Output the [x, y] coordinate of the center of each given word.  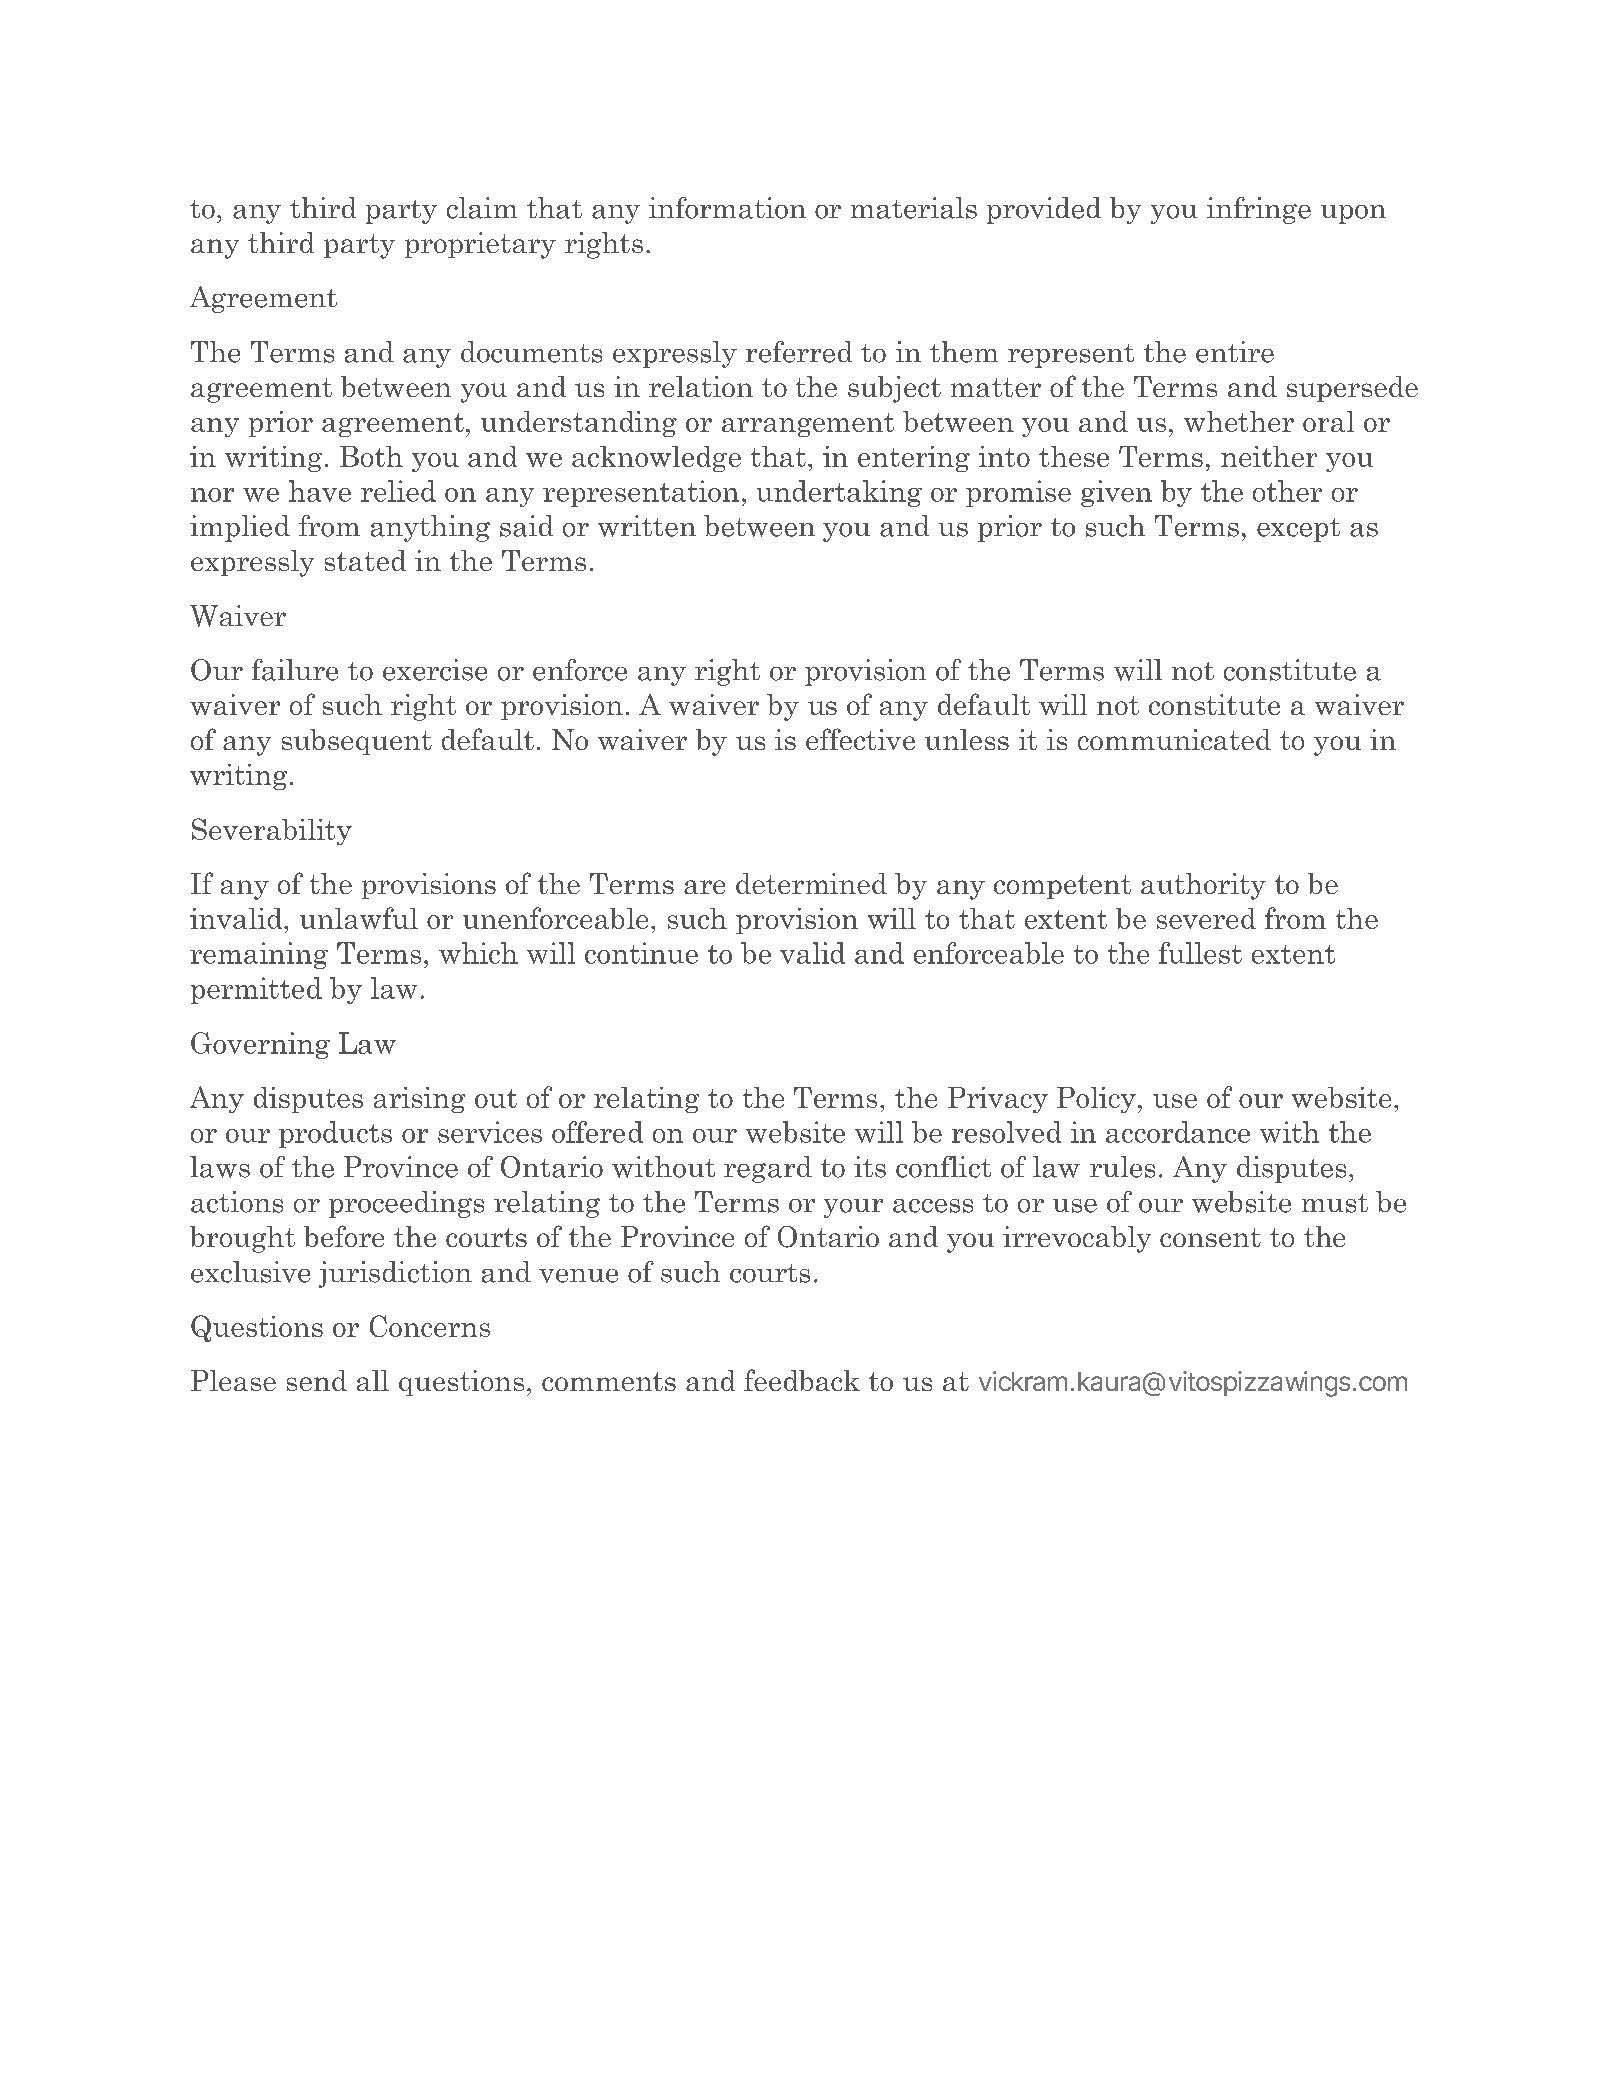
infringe [1259, 210]
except [1298, 530]
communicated [1174, 739]
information [727, 208]
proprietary [480, 245]
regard [768, 1169]
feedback [802, 1380]
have [320, 491]
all [373, 1380]
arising [419, 1100]
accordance [1178, 1132]
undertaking [839, 493]
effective [860, 739]
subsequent [357, 742]
